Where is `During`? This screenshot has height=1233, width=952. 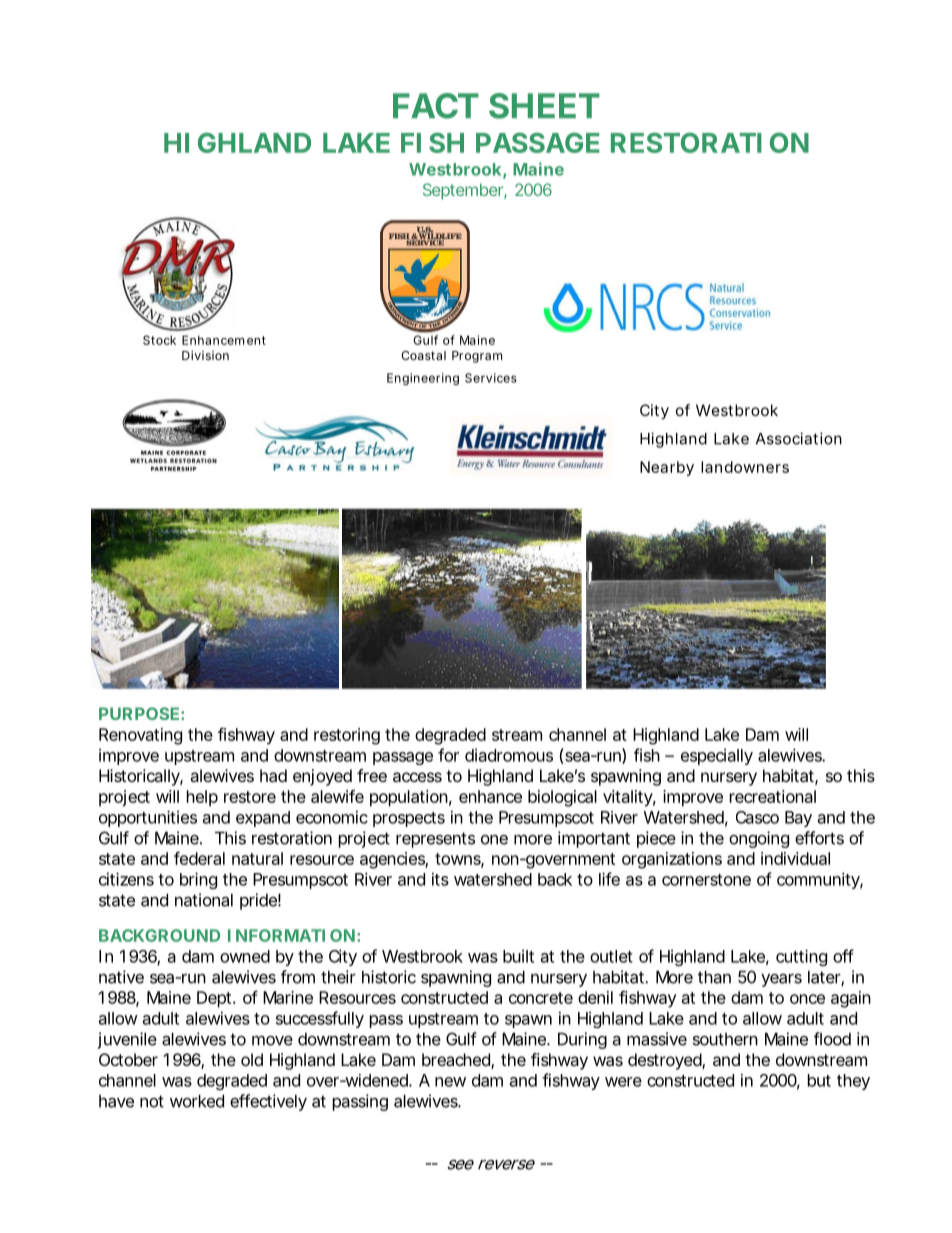 During is located at coordinates (582, 1040).
